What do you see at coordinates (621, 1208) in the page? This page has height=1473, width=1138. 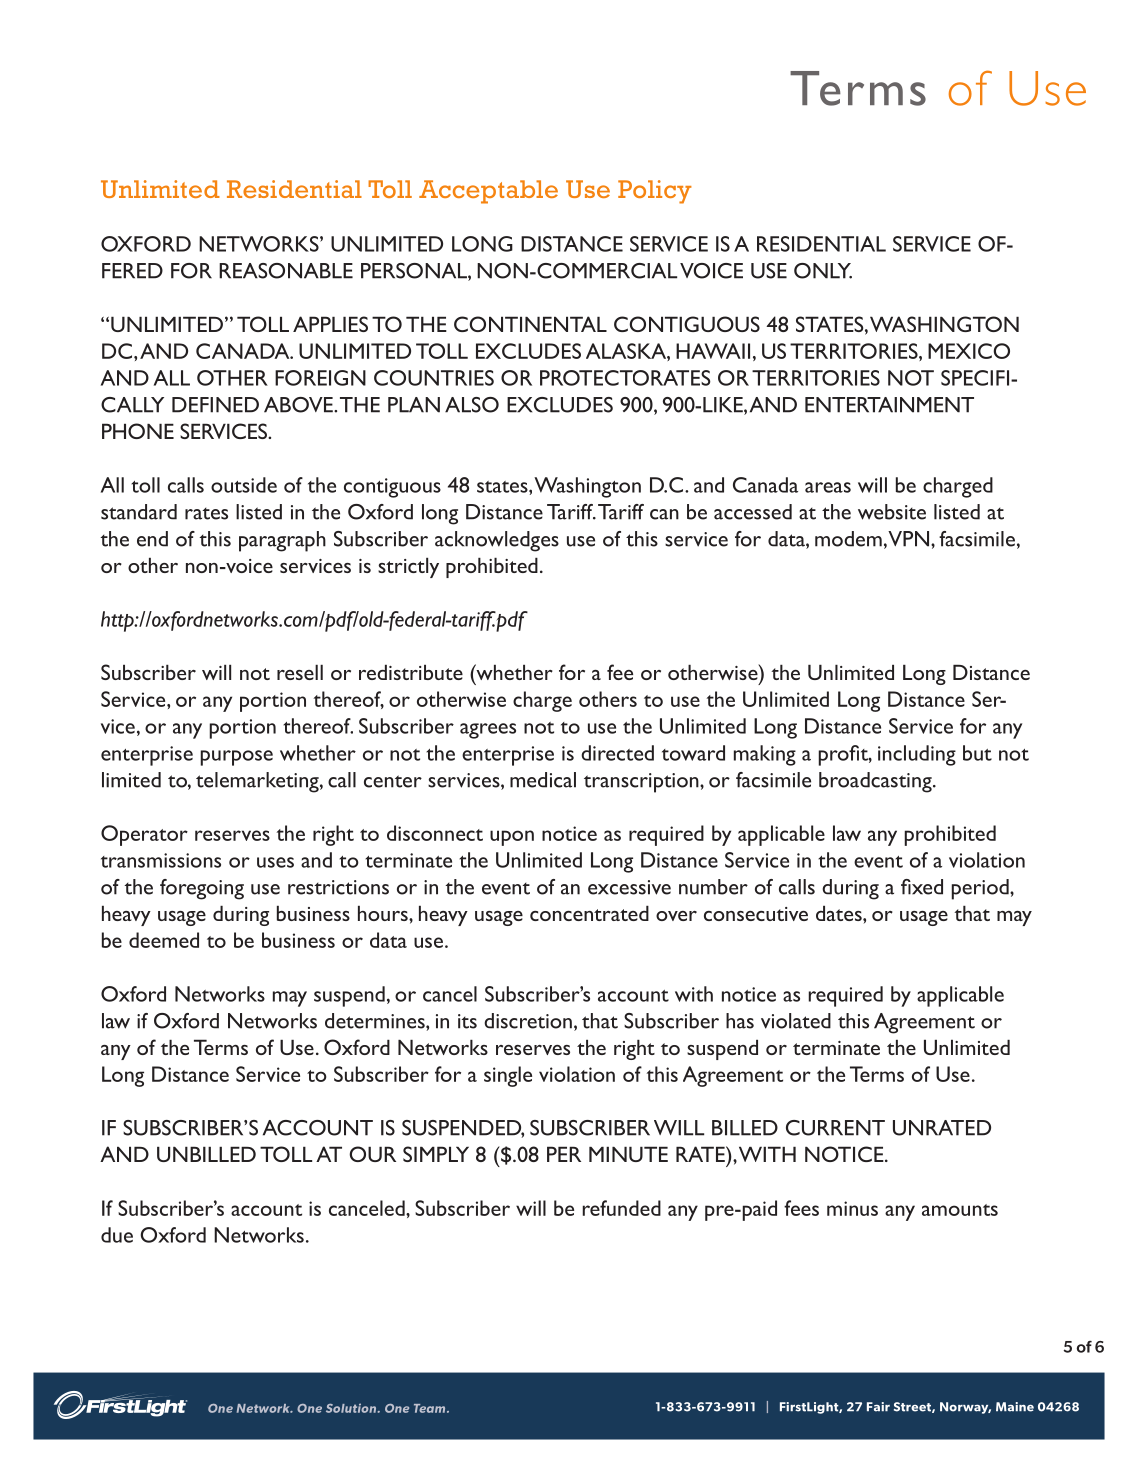 I see `refunded` at bounding box center [621, 1208].
